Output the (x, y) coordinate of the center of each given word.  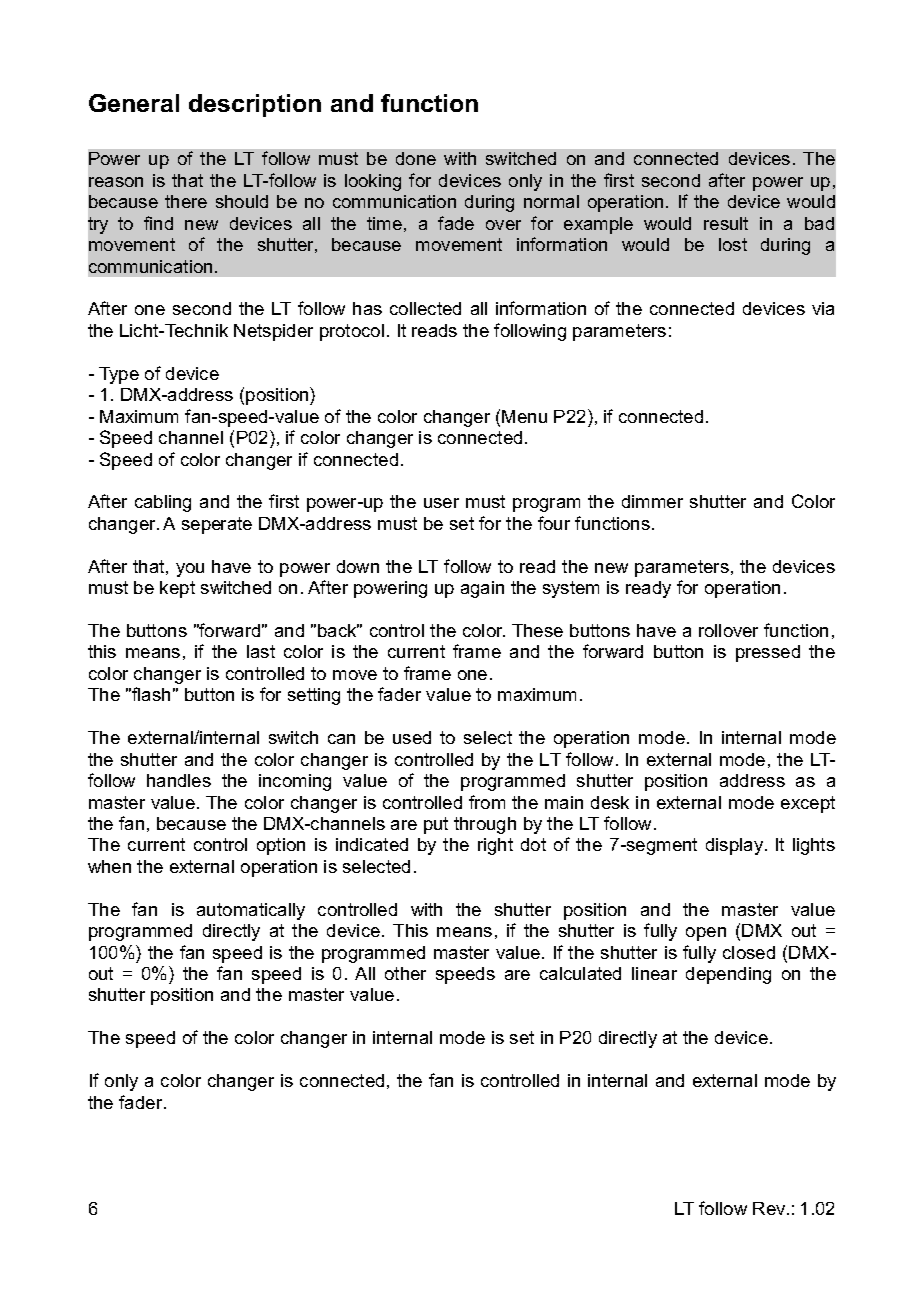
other (405, 973)
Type (119, 375)
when (109, 866)
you (190, 570)
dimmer (652, 501)
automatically (251, 911)
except (808, 804)
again (482, 589)
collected (425, 308)
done (416, 158)
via (823, 308)
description (255, 105)
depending (728, 975)
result (726, 223)
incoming (295, 782)
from (487, 802)
